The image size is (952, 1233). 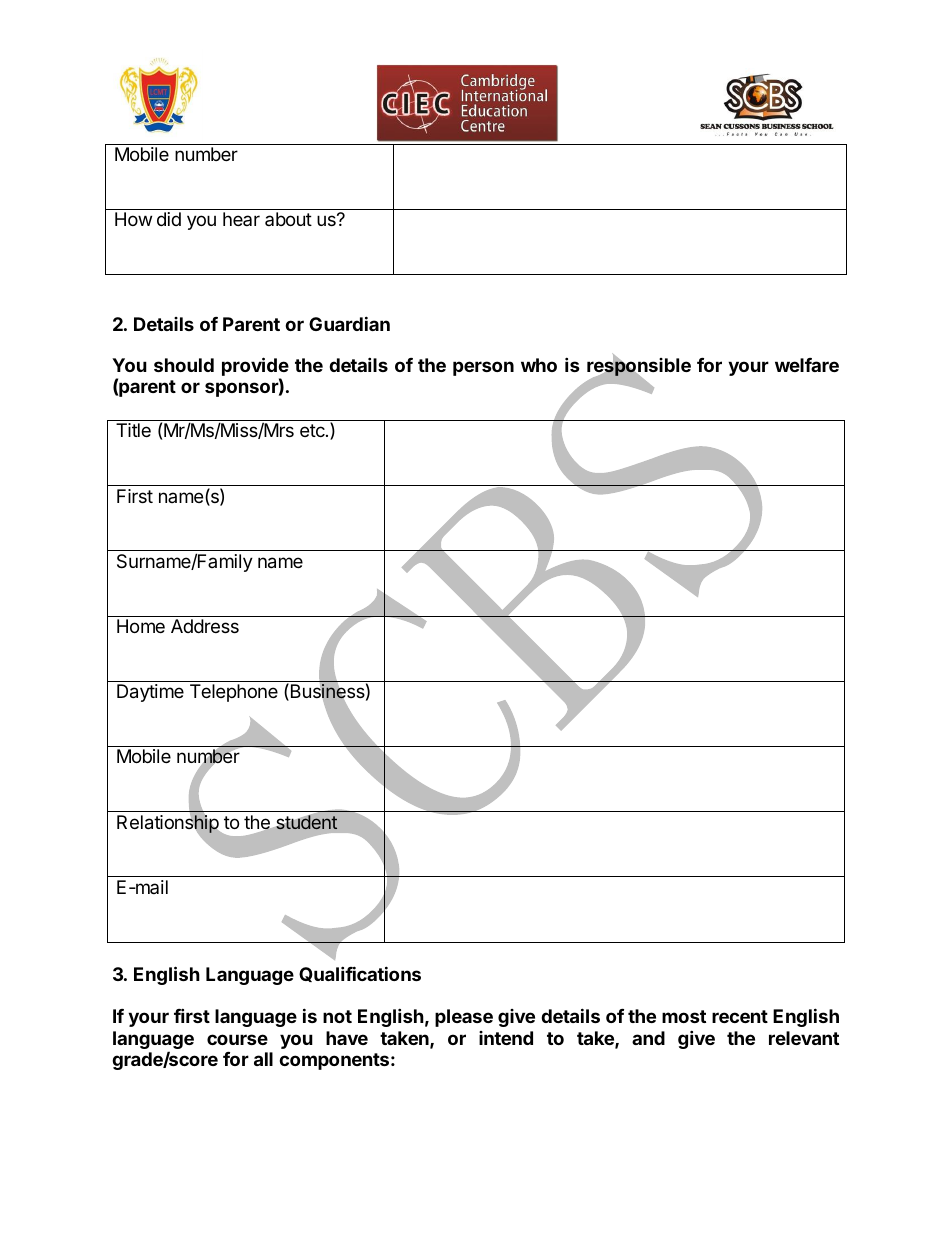 What do you see at coordinates (349, 323) in the screenshot?
I see `Guardian` at bounding box center [349, 323].
